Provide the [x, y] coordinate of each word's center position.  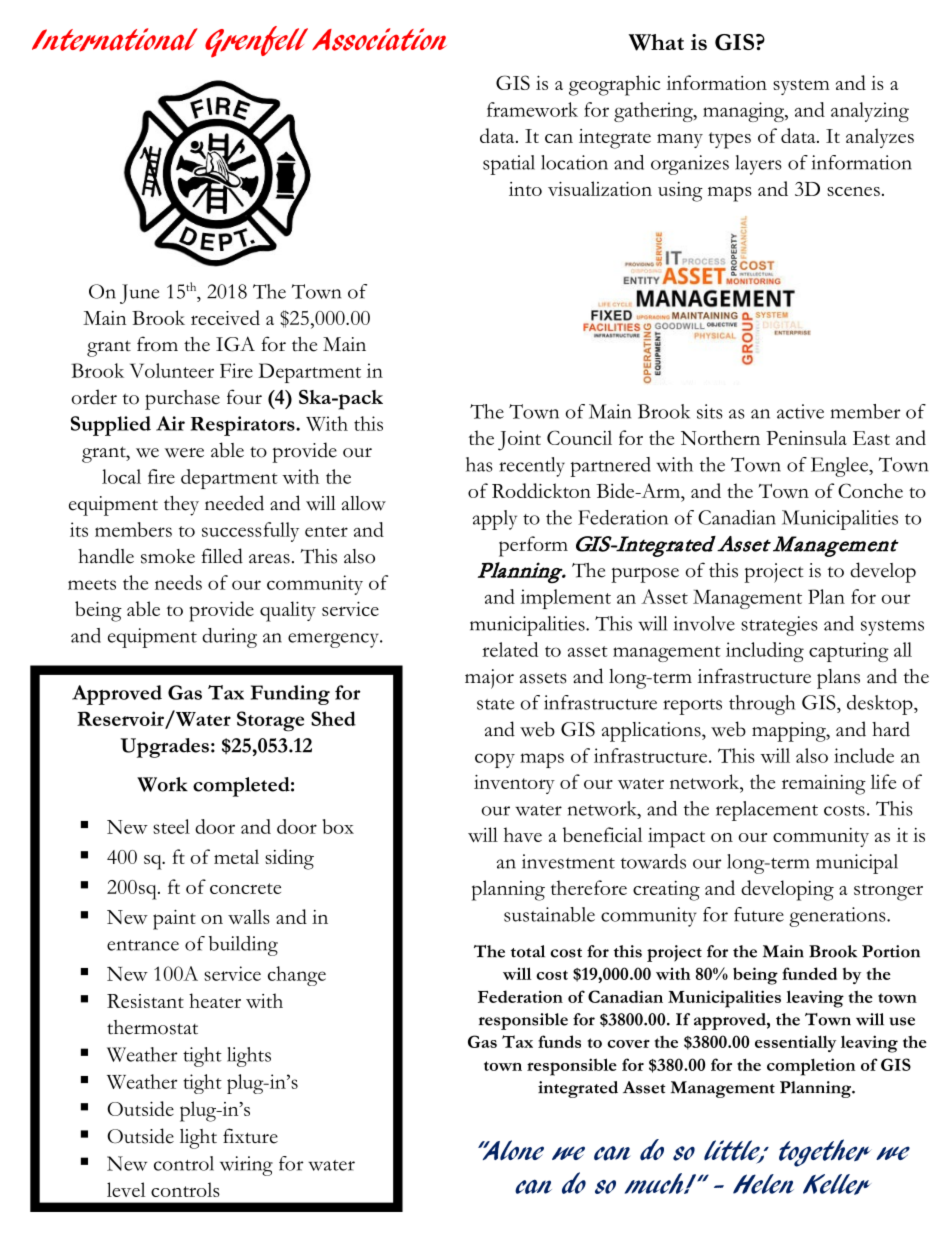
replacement [767, 811]
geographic [614, 85]
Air [170, 423]
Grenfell [256, 42]
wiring [246, 1166]
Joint [519, 441]
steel [171, 826]
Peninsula [806, 437]
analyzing [870, 112]
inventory [514, 784]
